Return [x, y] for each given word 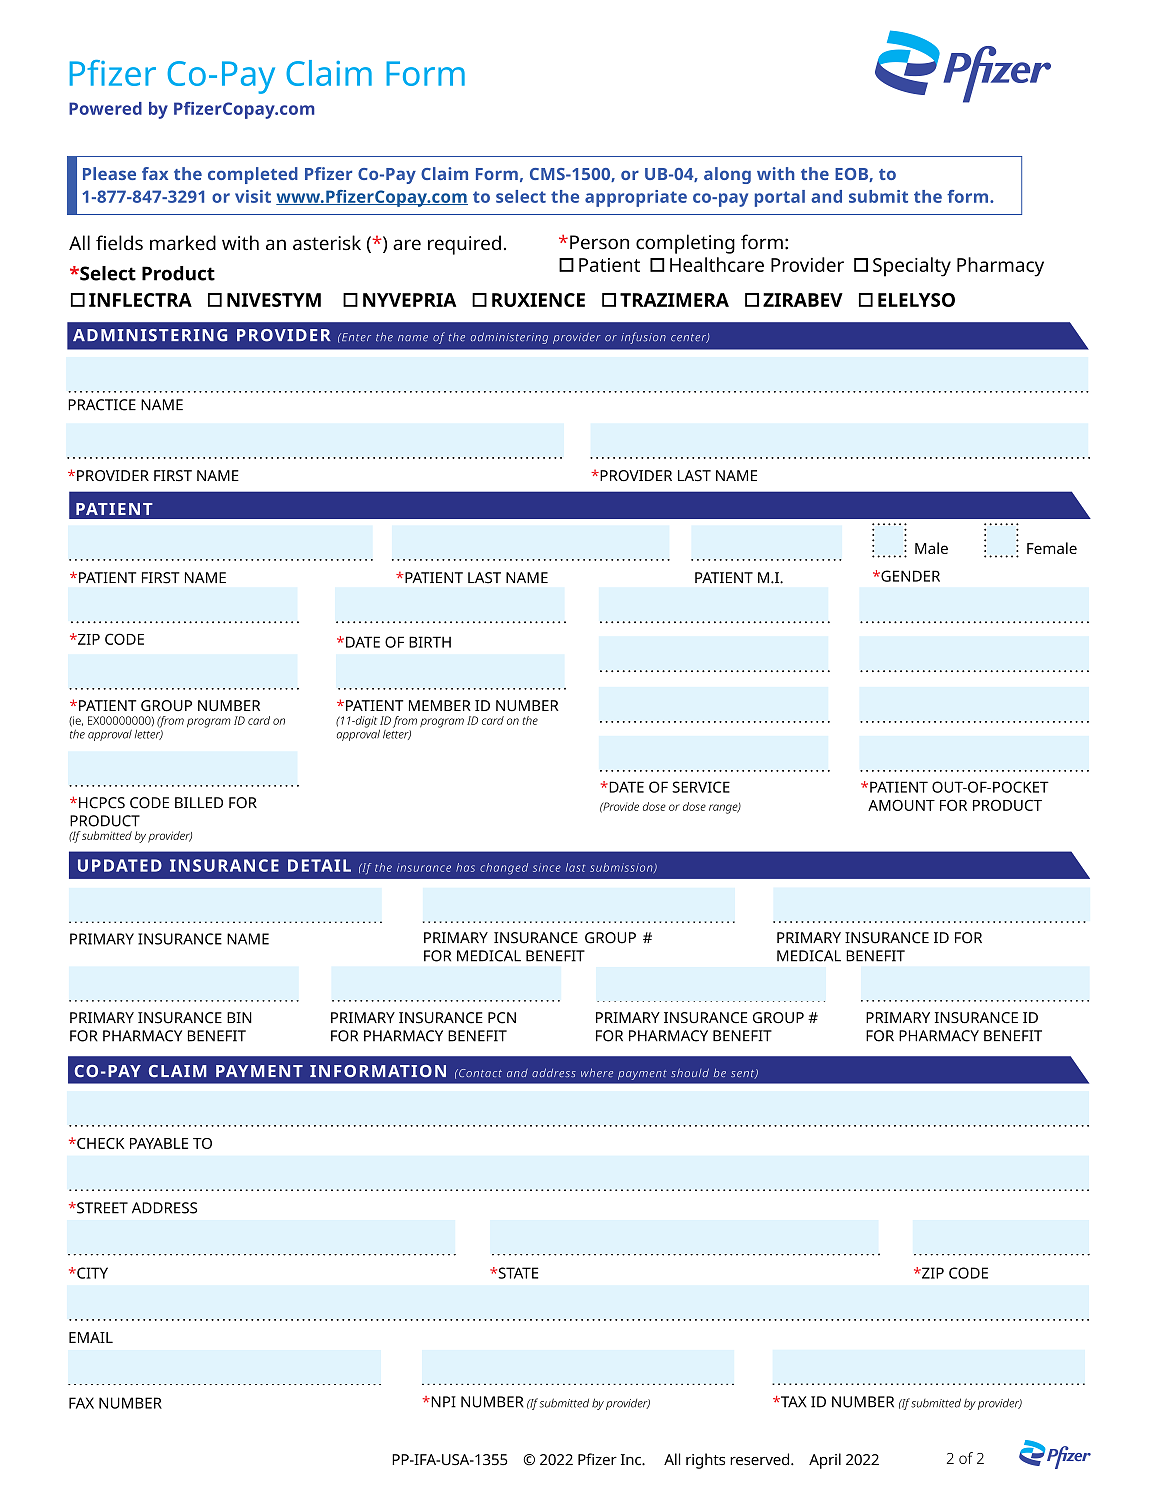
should [690, 1072]
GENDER [909, 576]
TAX [793, 1402]
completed [253, 175]
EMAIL [91, 1337]
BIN [239, 1017]
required [464, 245]
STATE [517, 1273]
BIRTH [430, 642]
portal [780, 198]
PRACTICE [102, 405]
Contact [479, 1073]
